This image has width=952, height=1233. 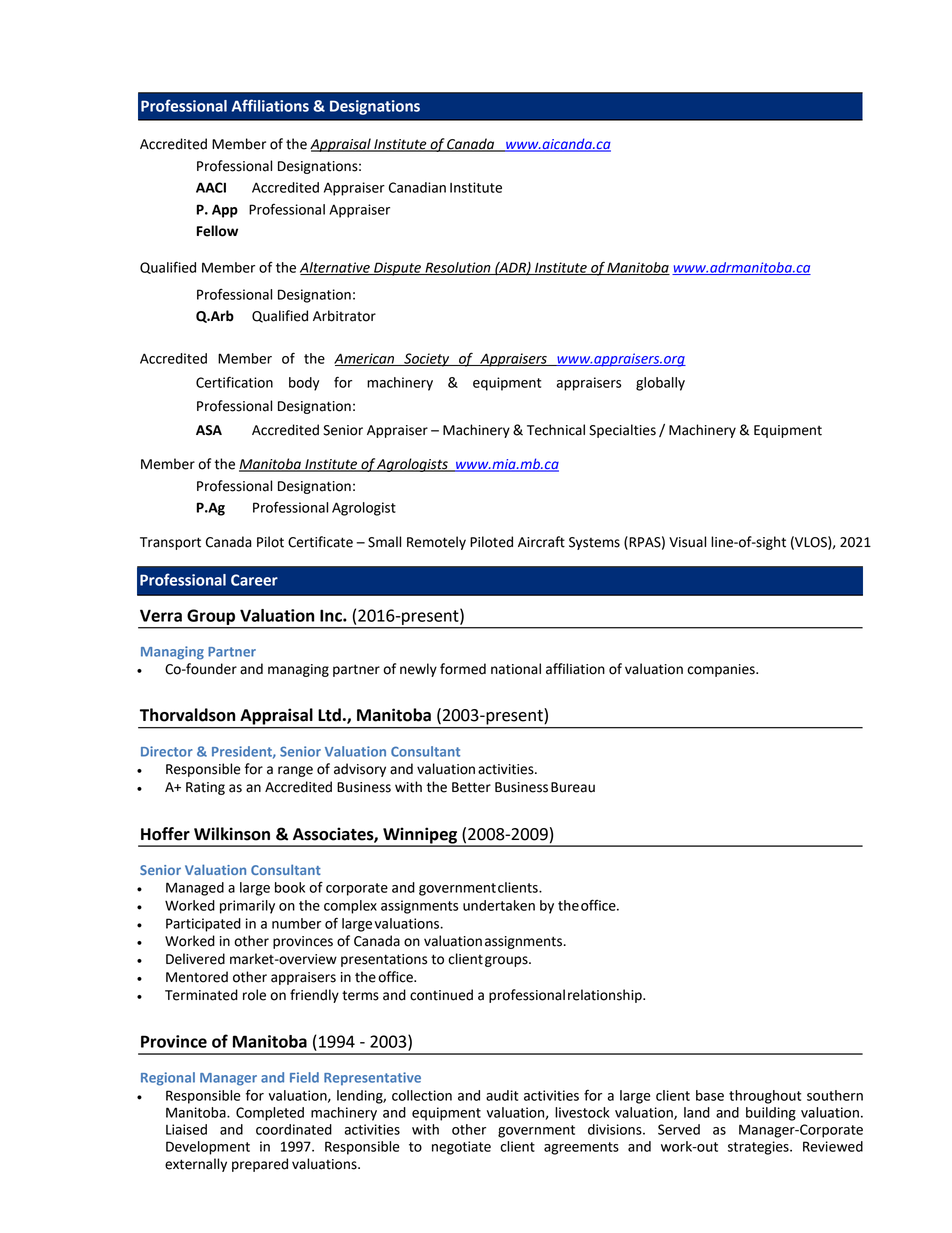 I want to click on negotiate, so click(x=461, y=1148).
